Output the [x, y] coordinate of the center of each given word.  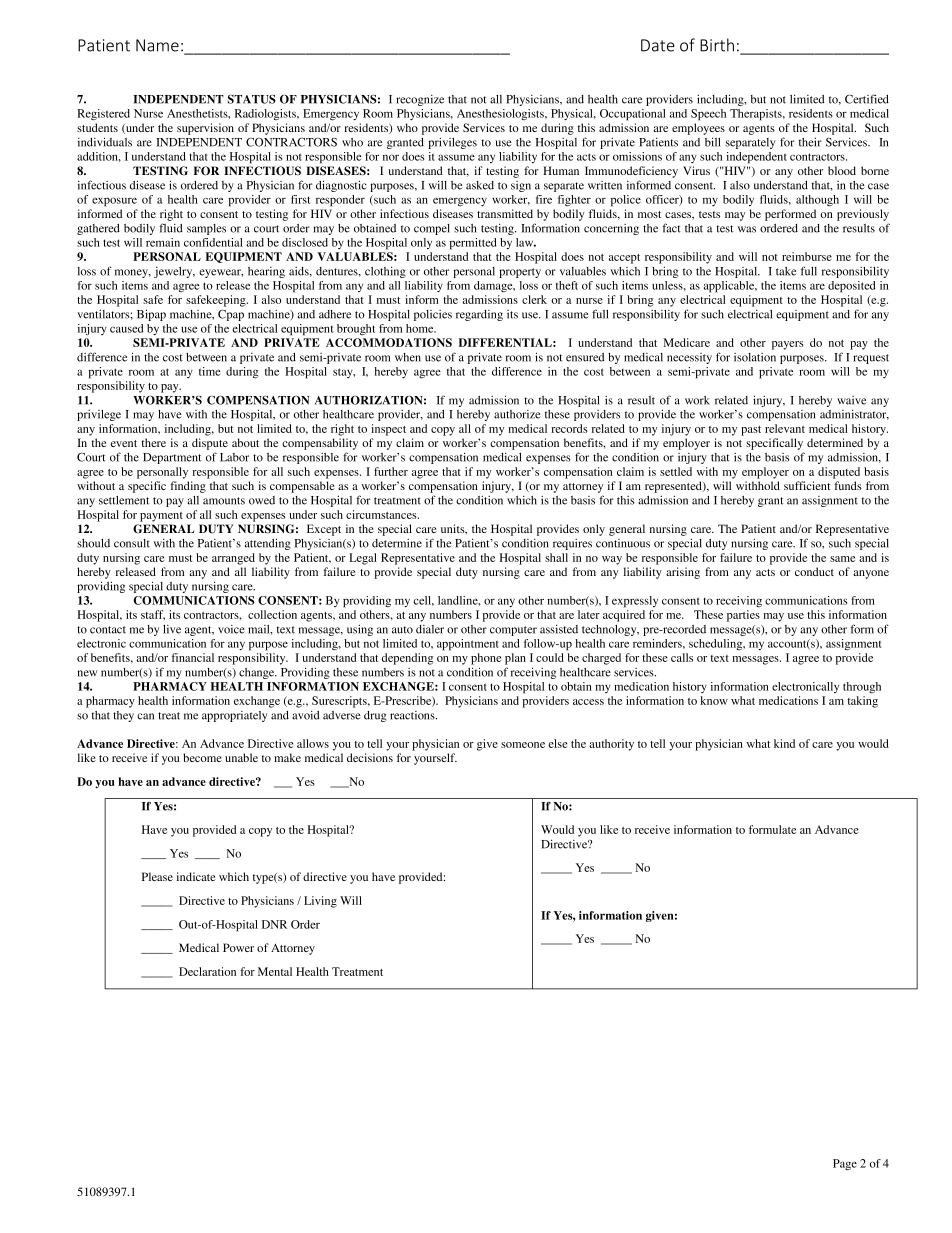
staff [153, 615]
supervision [205, 129]
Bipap [151, 315]
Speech [708, 115]
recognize [420, 100]
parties [743, 616]
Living [320, 902]
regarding [479, 315]
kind [784, 743]
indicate [196, 876]
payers [787, 345]
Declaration [207, 971]
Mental [275, 971]
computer [513, 631]
